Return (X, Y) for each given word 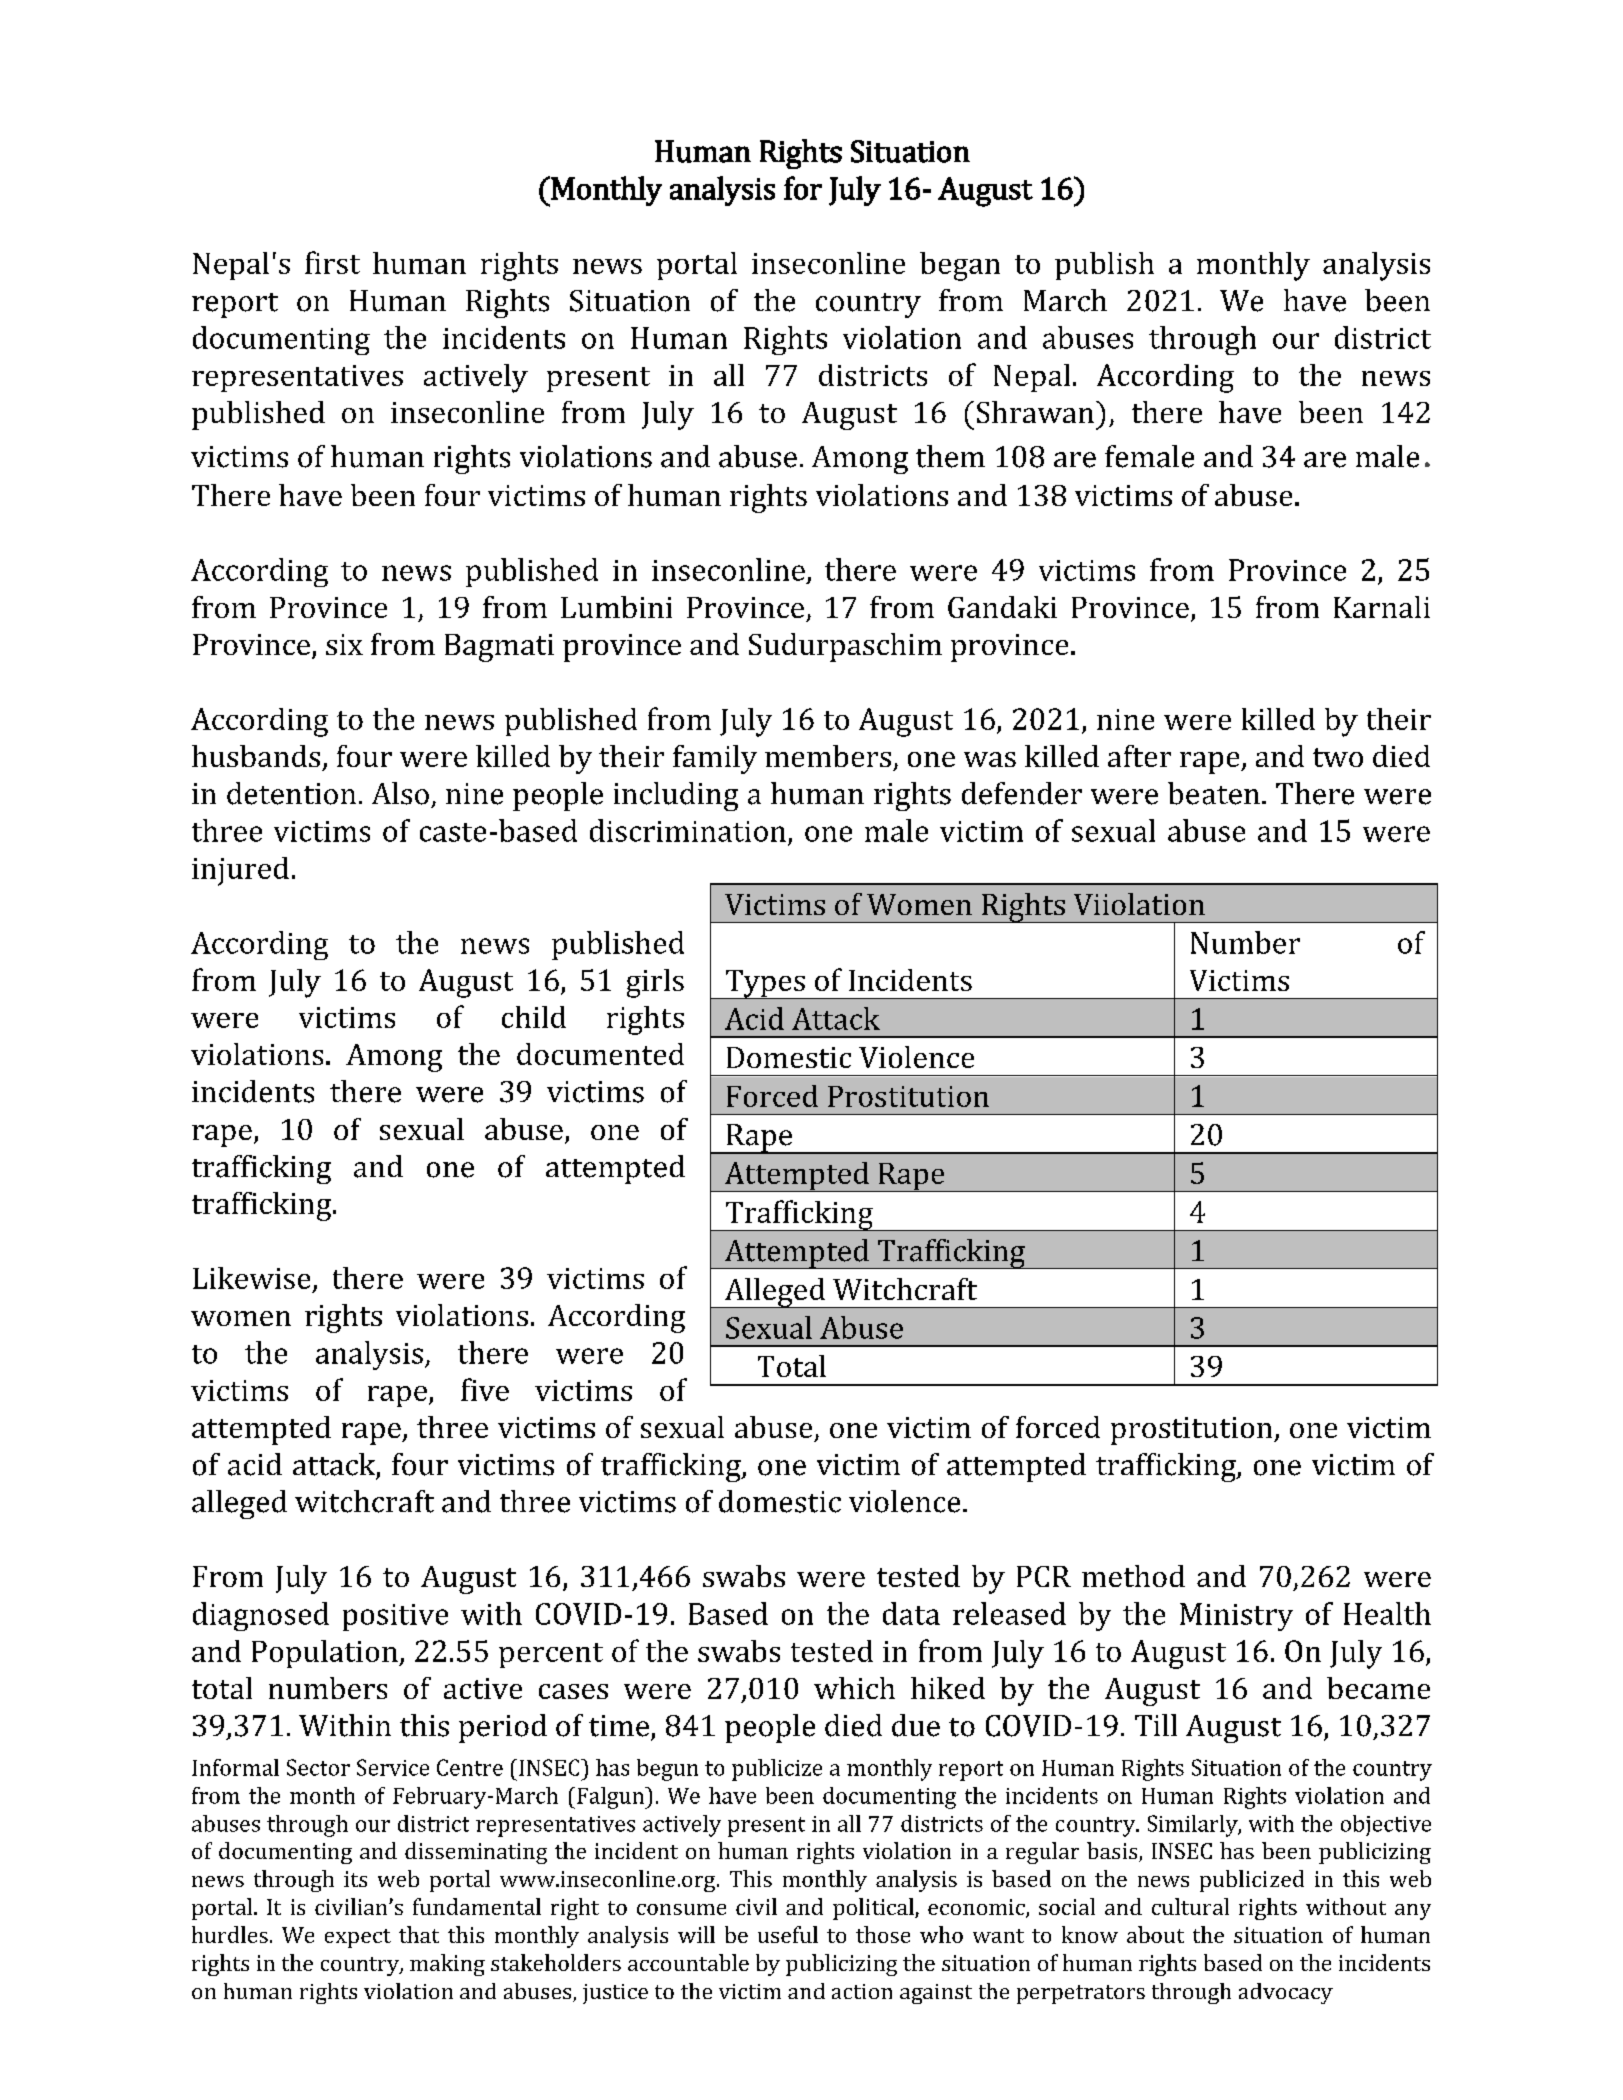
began (960, 266)
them (950, 456)
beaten (1214, 793)
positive (395, 1617)
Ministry (1236, 1617)
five (485, 1389)
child (534, 1017)
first (332, 262)
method (1133, 1576)
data (911, 1613)
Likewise (251, 1278)
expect (358, 1938)
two (1338, 757)
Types (765, 984)
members (828, 756)
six (344, 644)
